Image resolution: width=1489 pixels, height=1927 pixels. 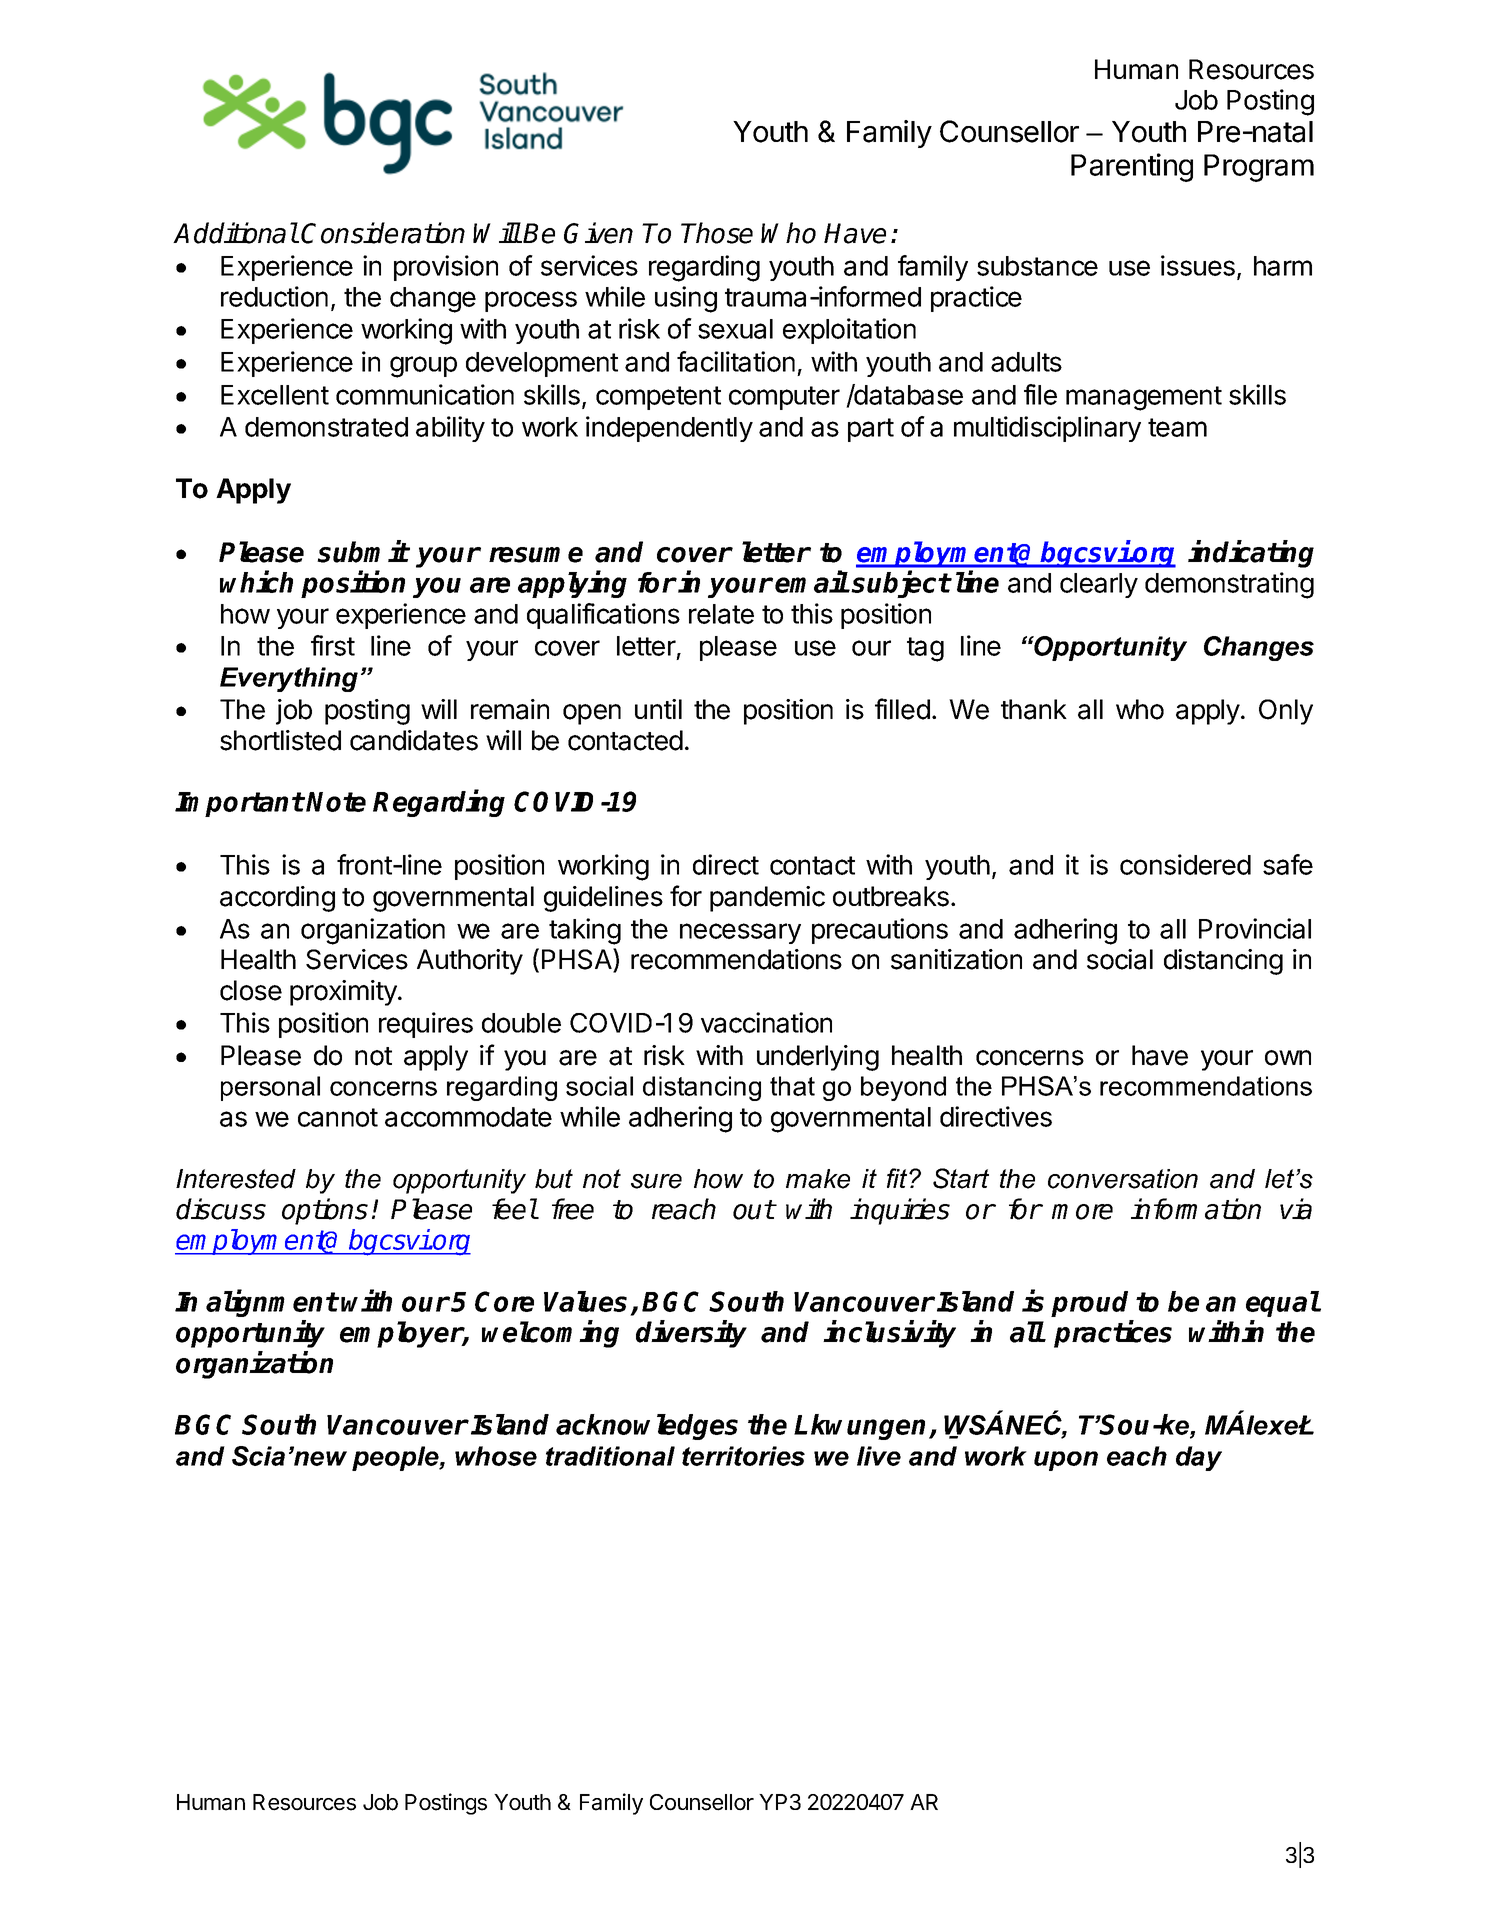 I want to click on day, so click(x=1199, y=1458).
